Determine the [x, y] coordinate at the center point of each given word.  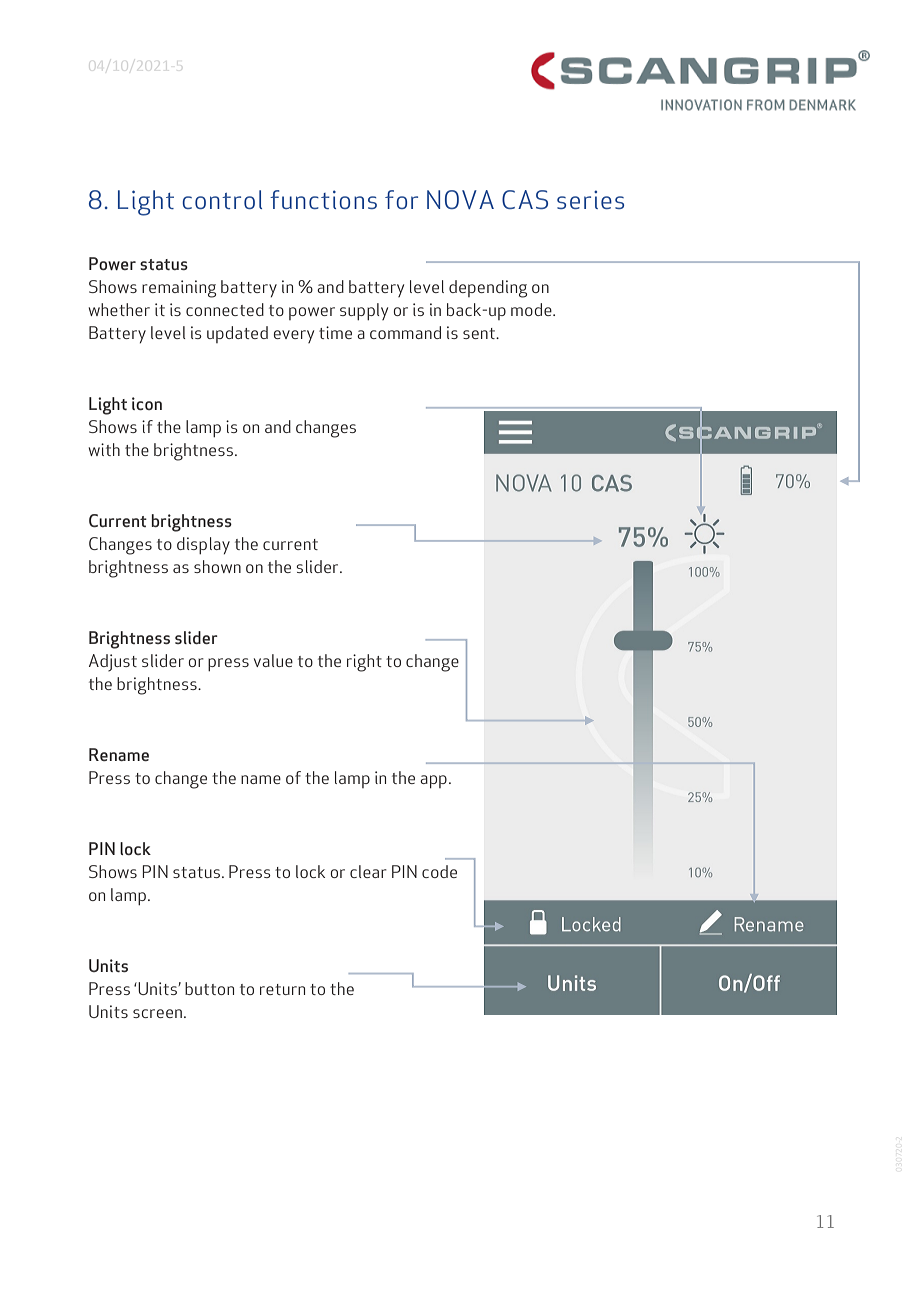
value [273, 660]
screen [157, 1013]
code [439, 871]
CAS [525, 199]
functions [323, 199]
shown [217, 566]
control [222, 199]
